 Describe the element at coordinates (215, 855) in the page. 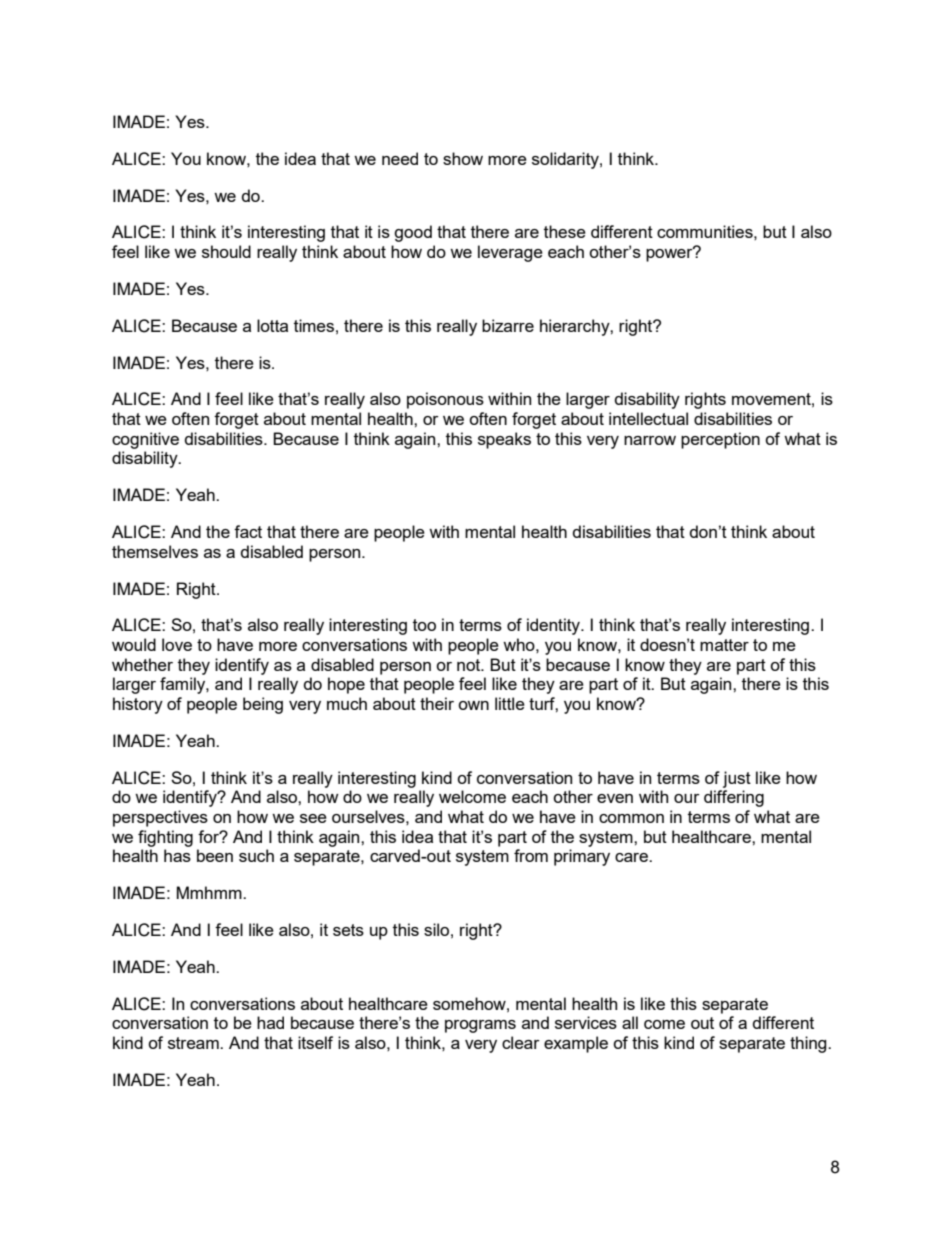

I see `been` at that location.
